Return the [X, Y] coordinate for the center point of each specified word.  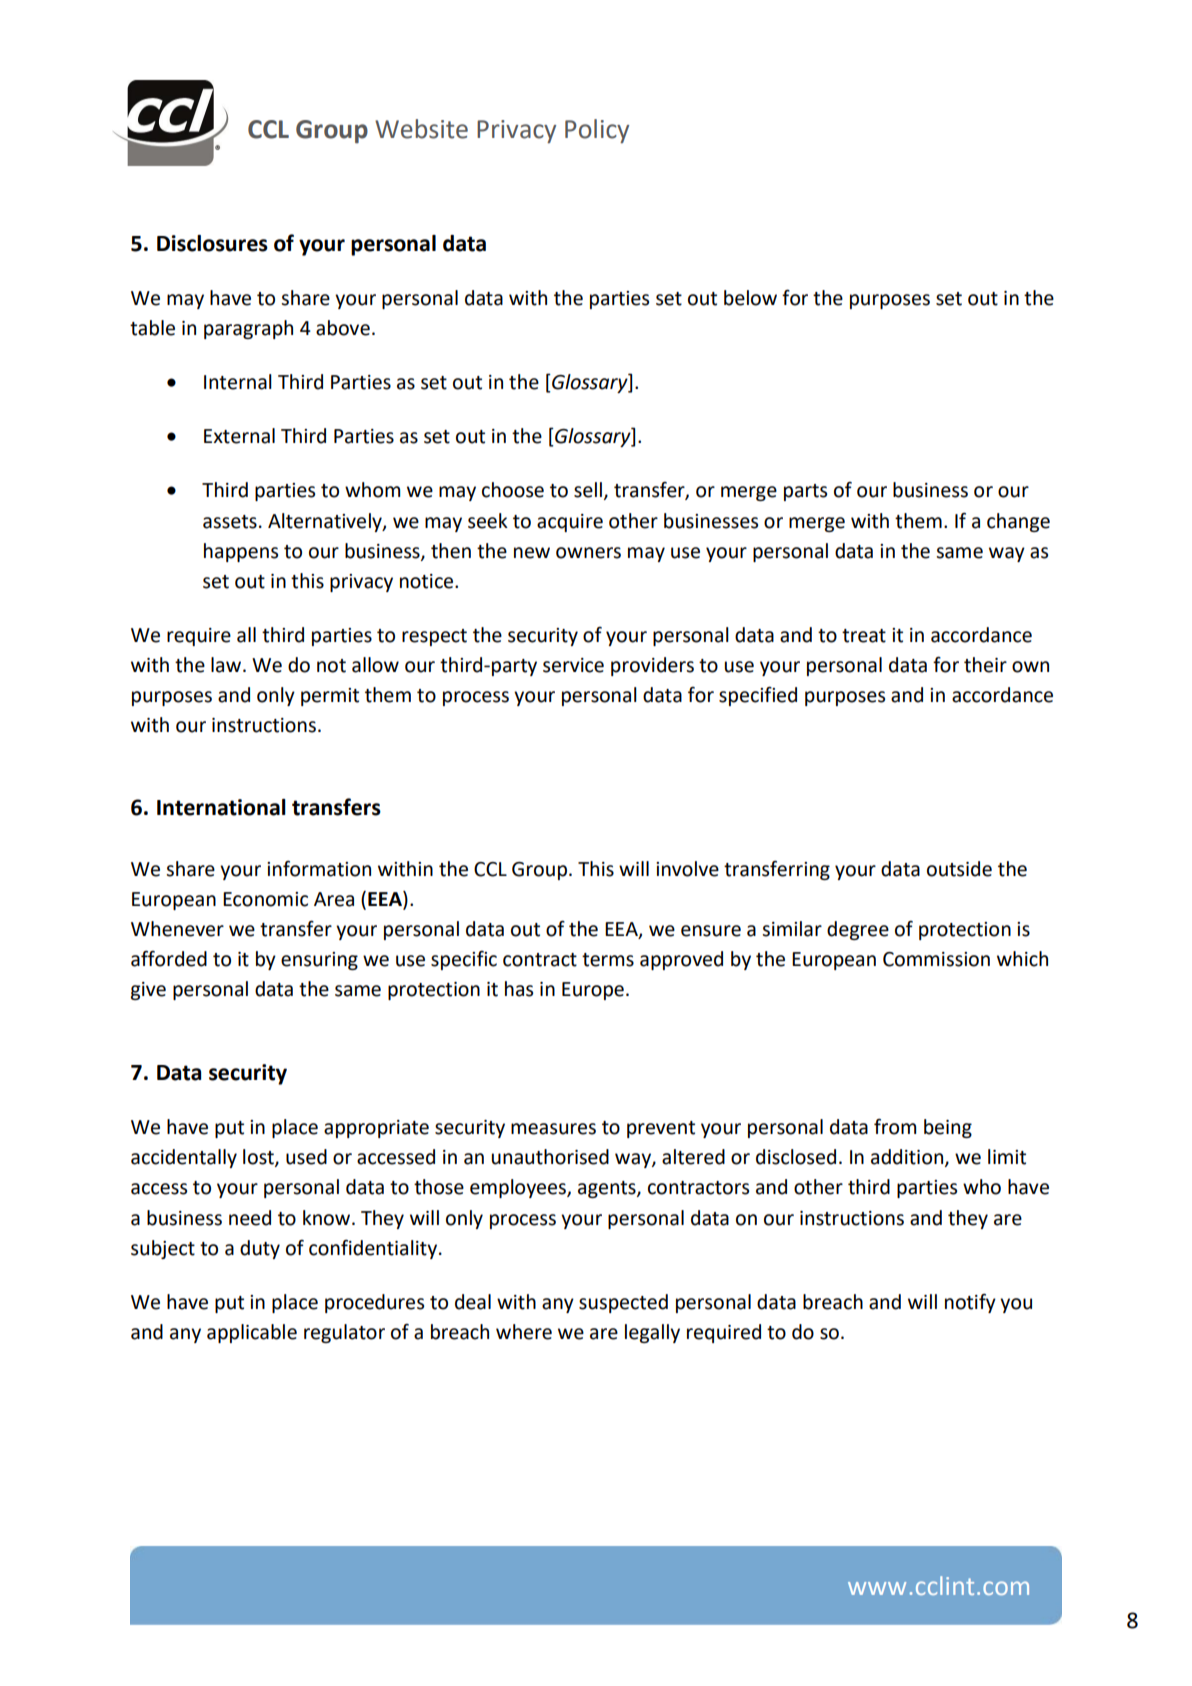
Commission [936, 959]
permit [330, 697]
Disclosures [212, 243]
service [573, 665]
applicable [252, 1333]
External [239, 436]
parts [805, 492]
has [519, 989]
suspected [623, 1303]
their [985, 665]
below [750, 298]
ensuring [319, 961]
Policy [597, 131]
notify [970, 1303]
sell [588, 490]
